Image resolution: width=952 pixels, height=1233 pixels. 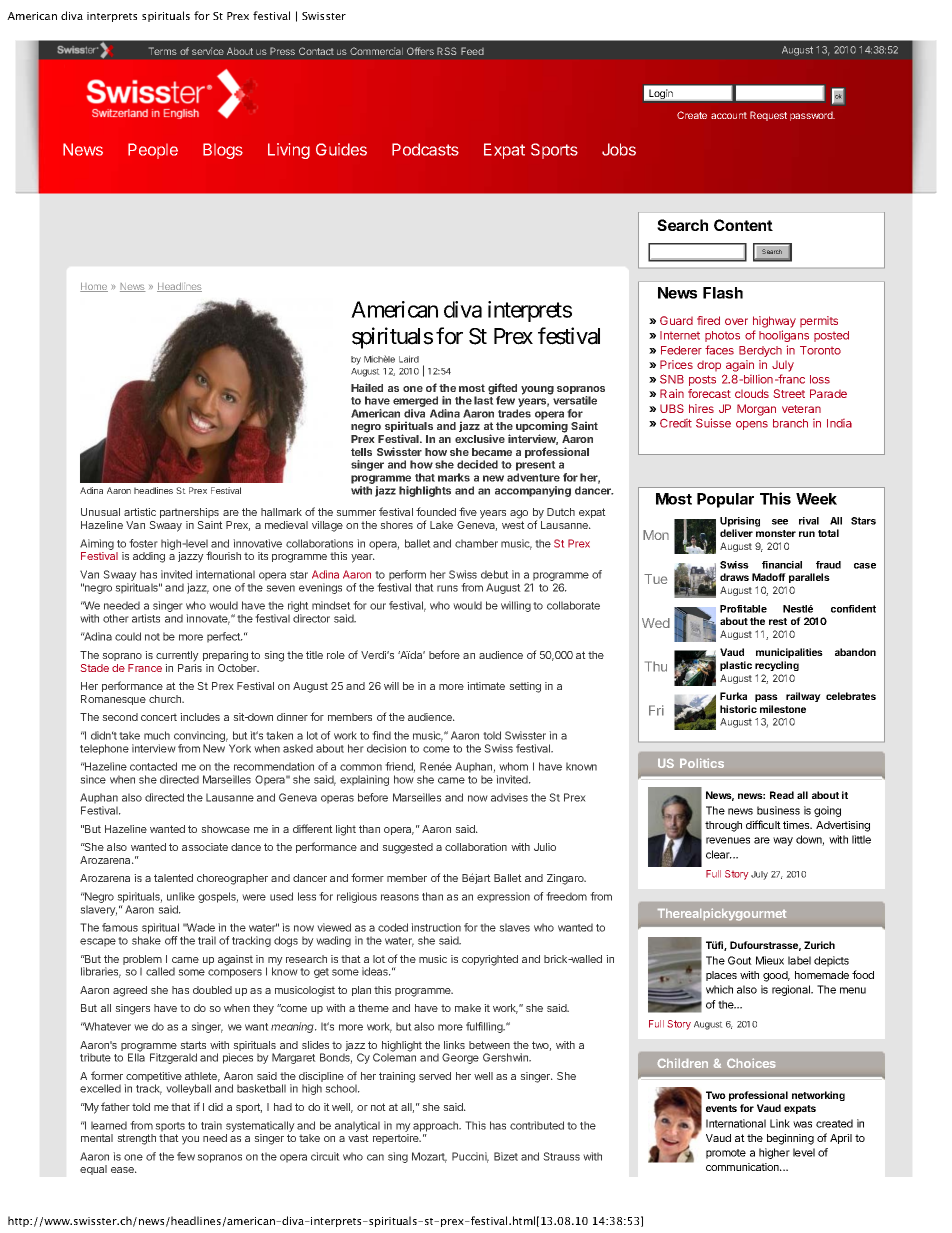 What do you see at coordinates (163, 51) in the image?
I see `Terms` at bounding box center [163, 51].
